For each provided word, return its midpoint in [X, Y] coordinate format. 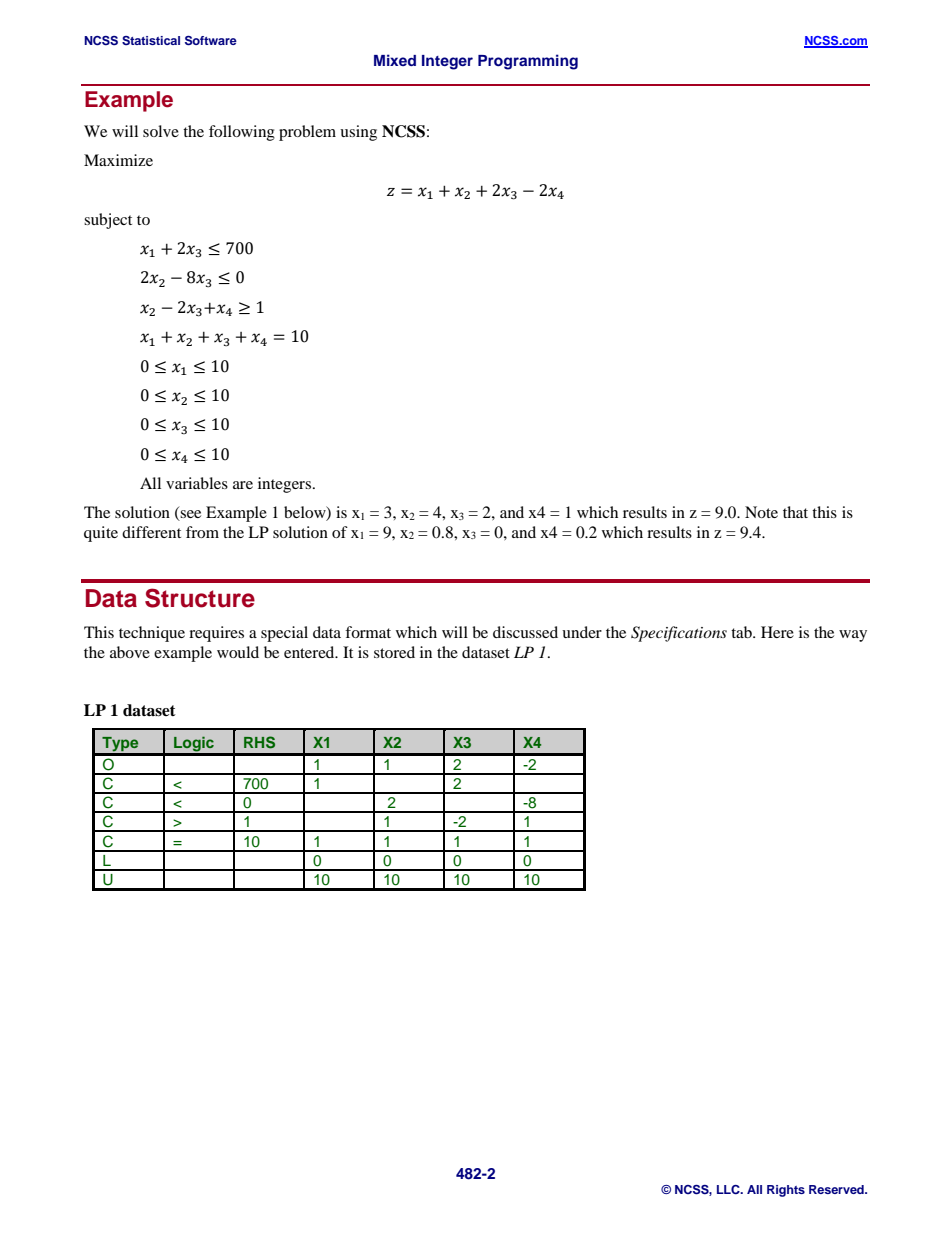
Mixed [395, 60]
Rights [786, 1191]
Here [777, 632]
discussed [525, 632]
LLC [729, 1190]
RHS [259, 742]
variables [197, 483]
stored [394, 652]
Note [761, 512]
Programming [528, 62]
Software [211, 41]
